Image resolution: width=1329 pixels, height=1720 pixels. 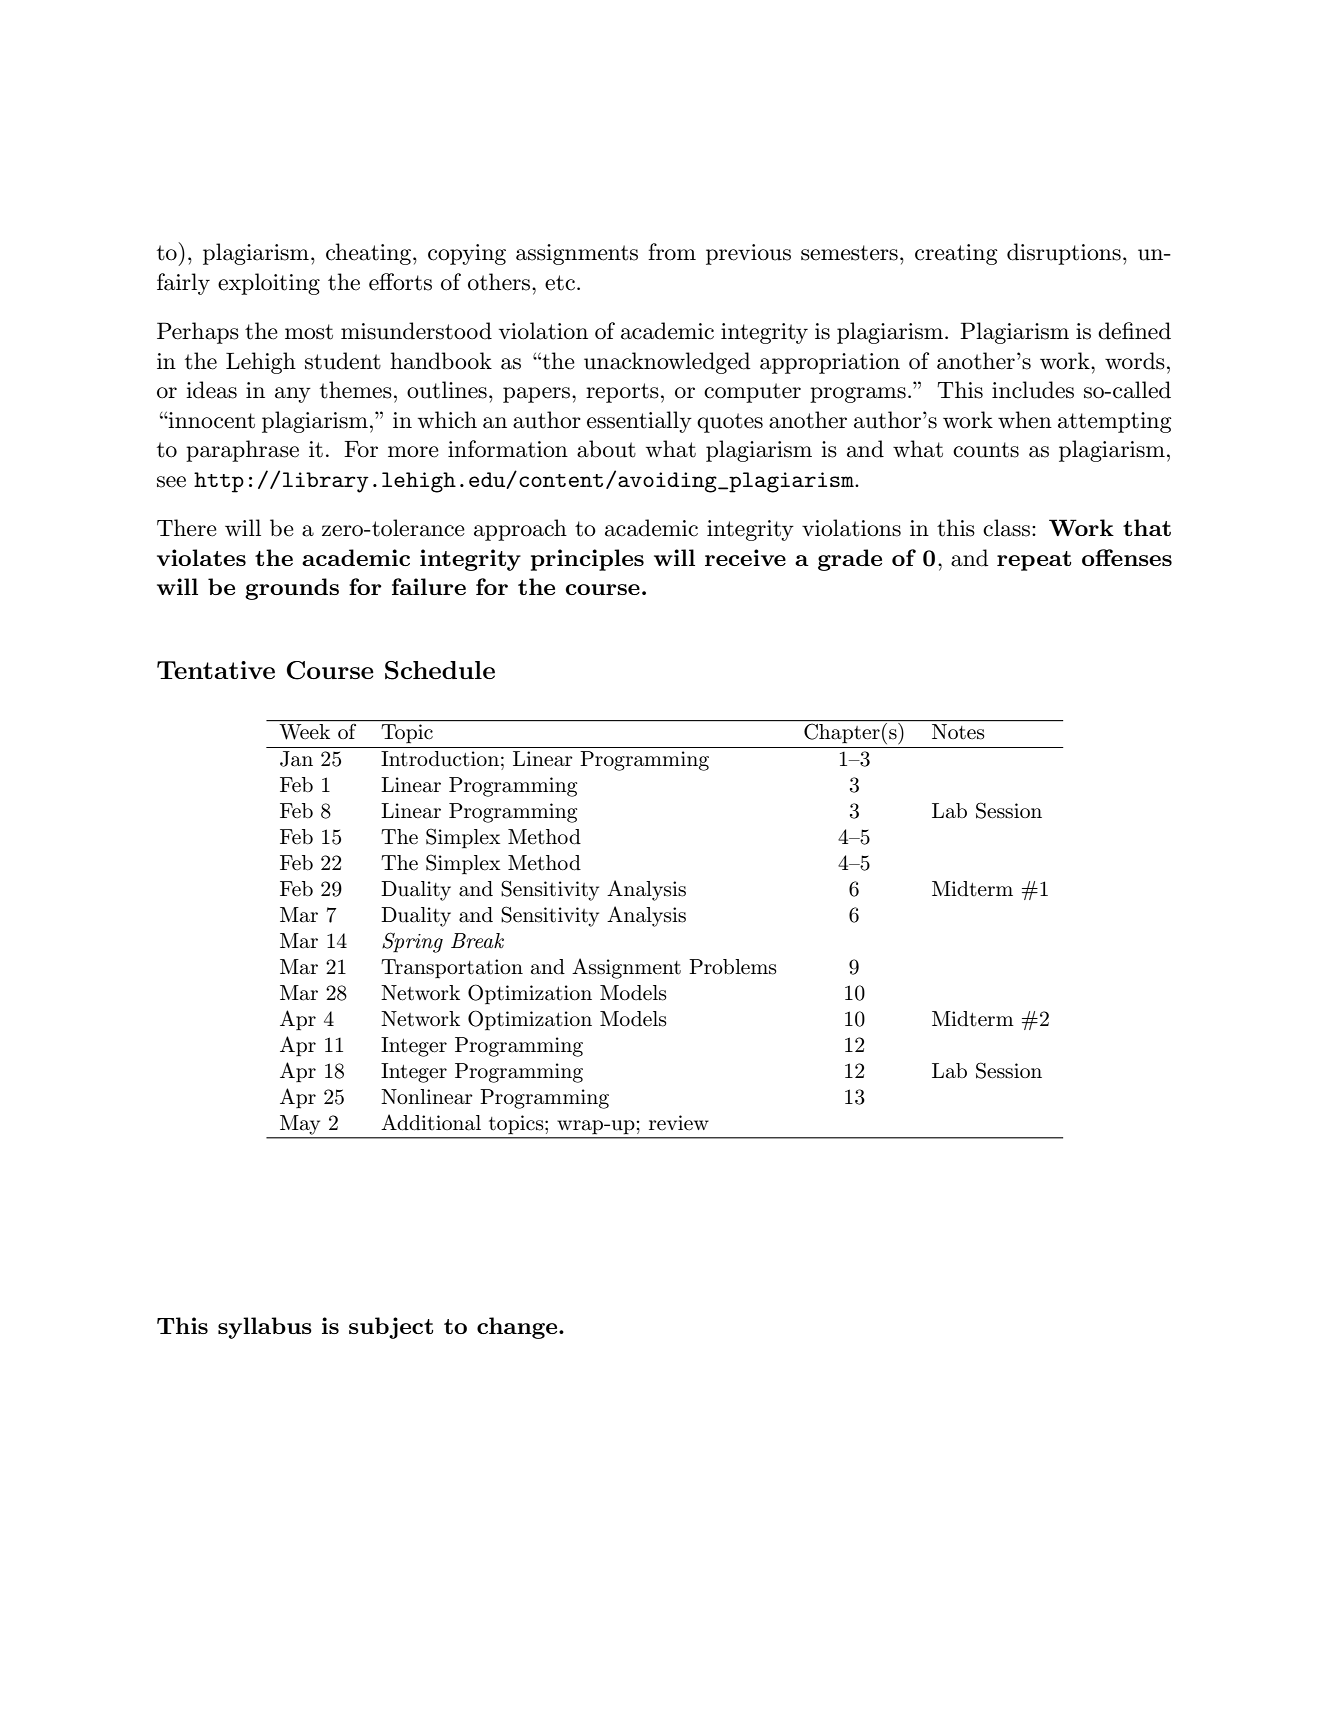 What do you see at coordinates (296, 759) in the screenshot?
I see `Jan` at bounding box center [296, 759].
